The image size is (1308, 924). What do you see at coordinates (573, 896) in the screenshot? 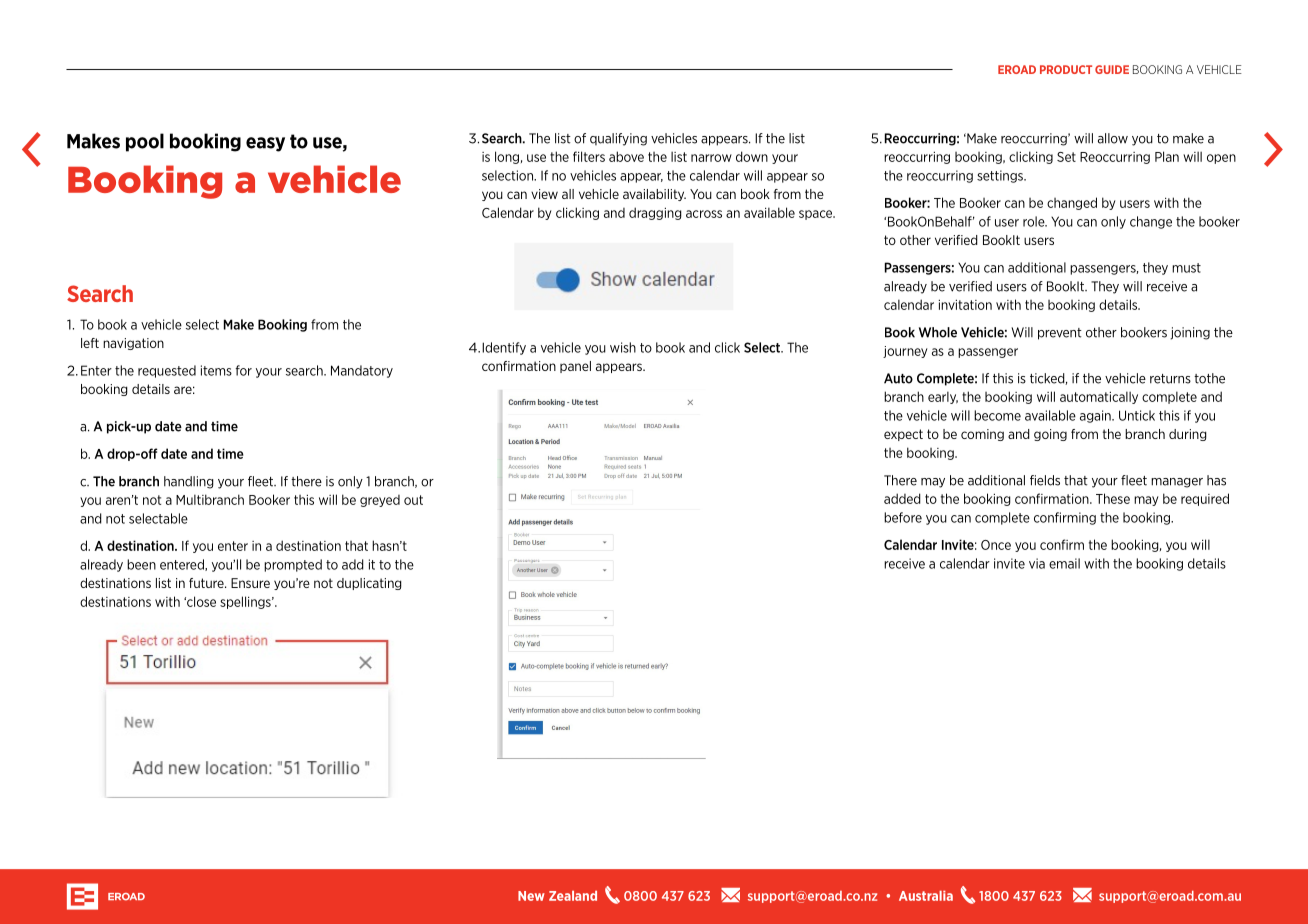
I see `Zealand` at bounding box center [573, 896].
